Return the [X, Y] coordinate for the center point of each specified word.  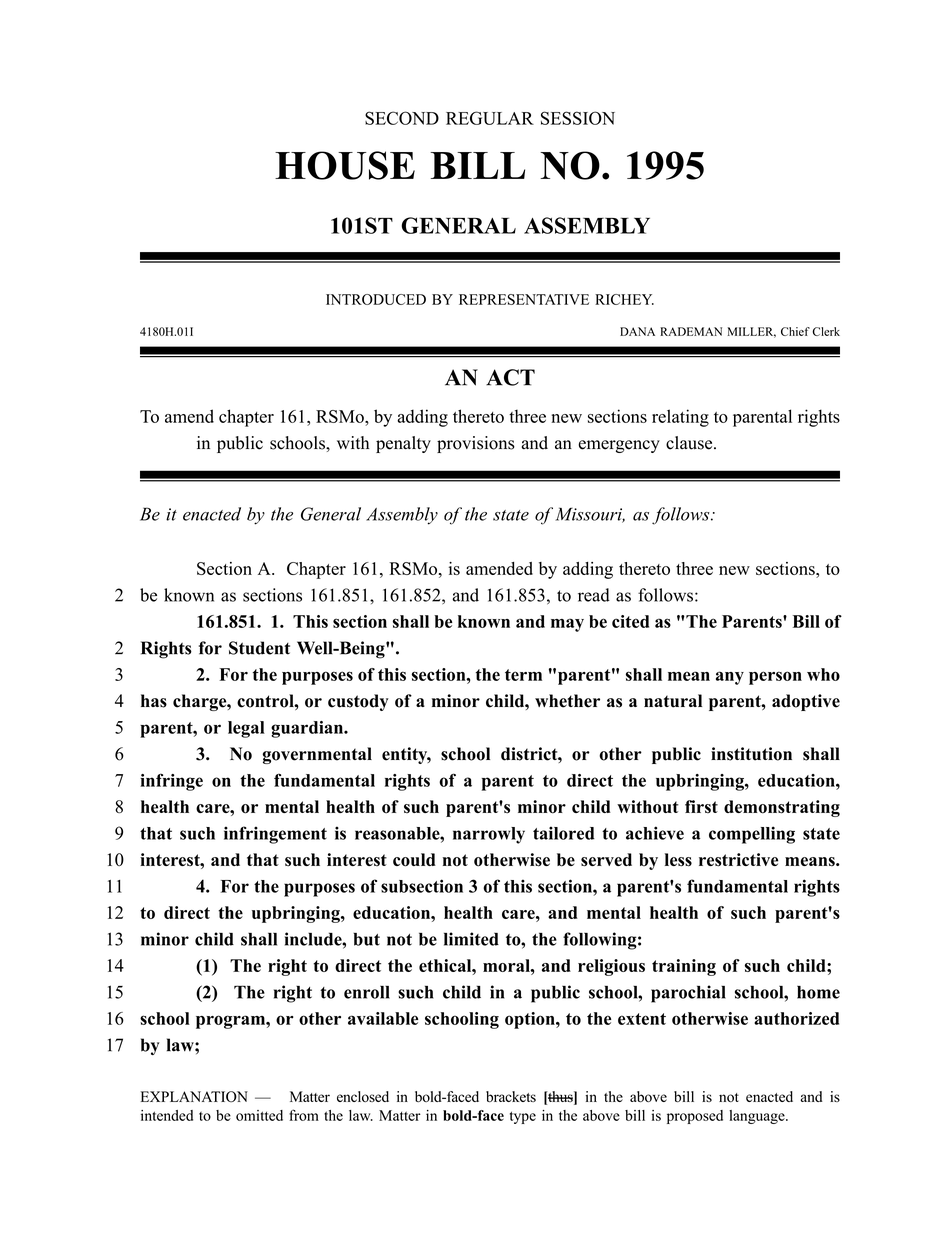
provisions [476, 444]
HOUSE [345, 165]
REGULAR [490, 118]
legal [246, 729]
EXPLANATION [194, 1097]
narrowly [489, 835]
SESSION [578, 118]
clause [690, 443]
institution [751, 754]
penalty [403, 444]
